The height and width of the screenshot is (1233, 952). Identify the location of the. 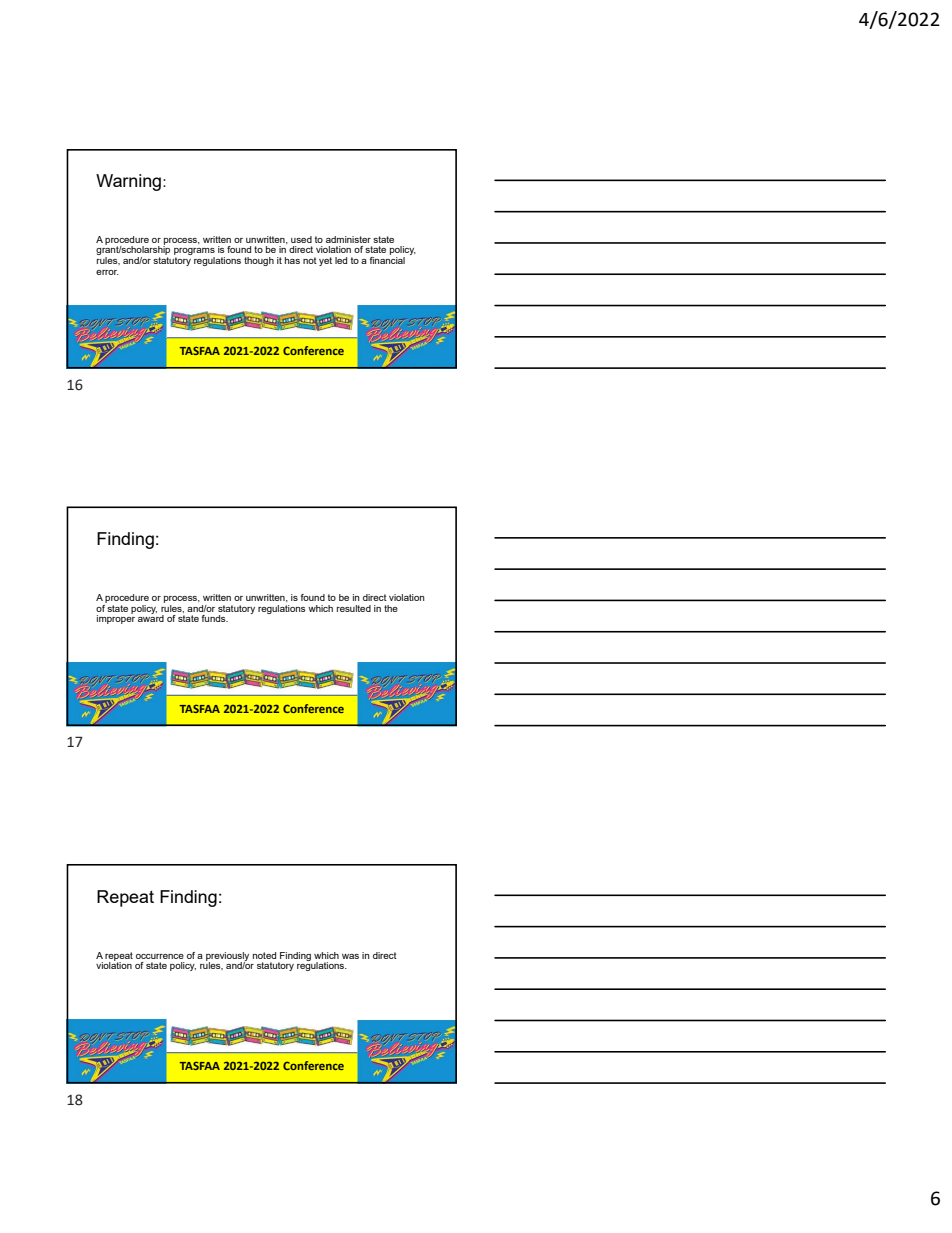
(391, 608).
